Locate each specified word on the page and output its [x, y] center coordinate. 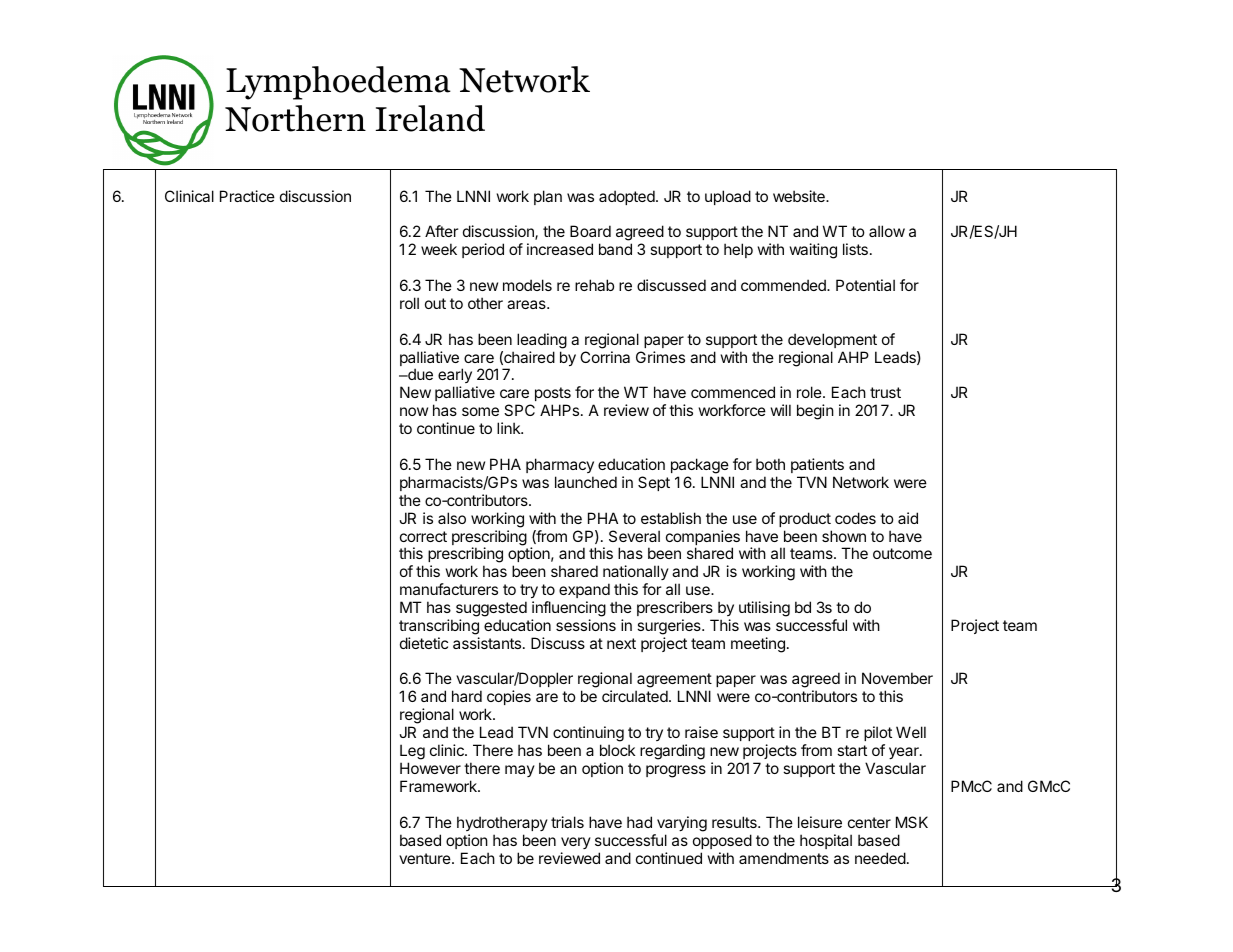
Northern [295, 118]
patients [817, 465]
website [800, 196]
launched [586, 482]
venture [426, 858]
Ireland [430, 118]
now [414, 411]
